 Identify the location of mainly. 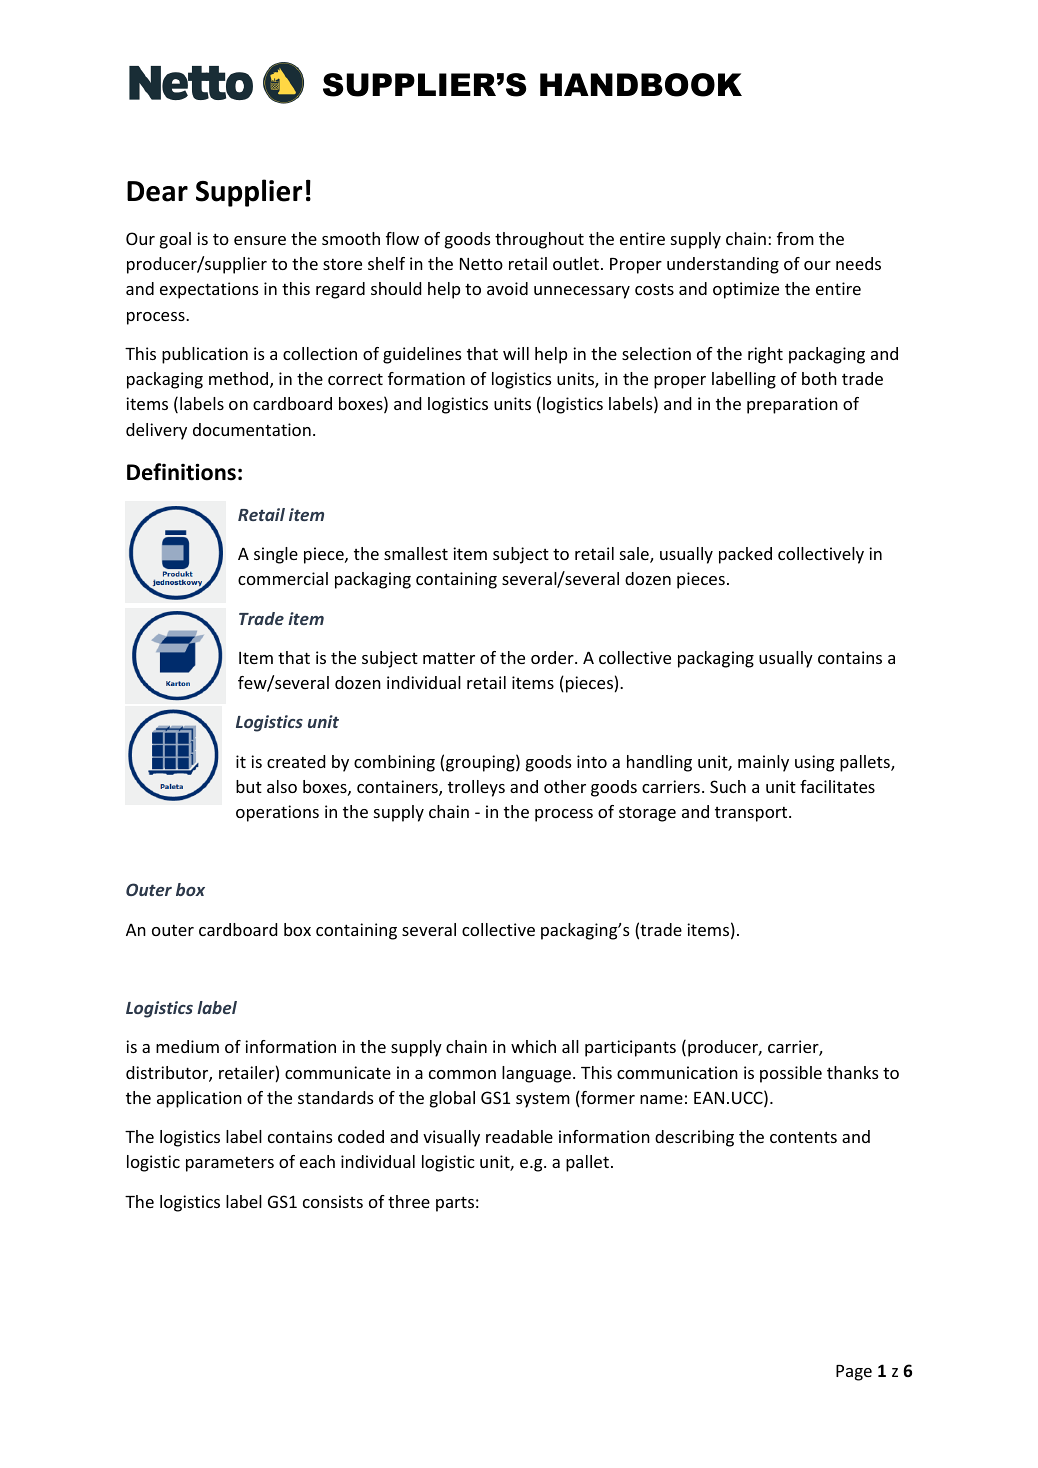
(763, 763).
